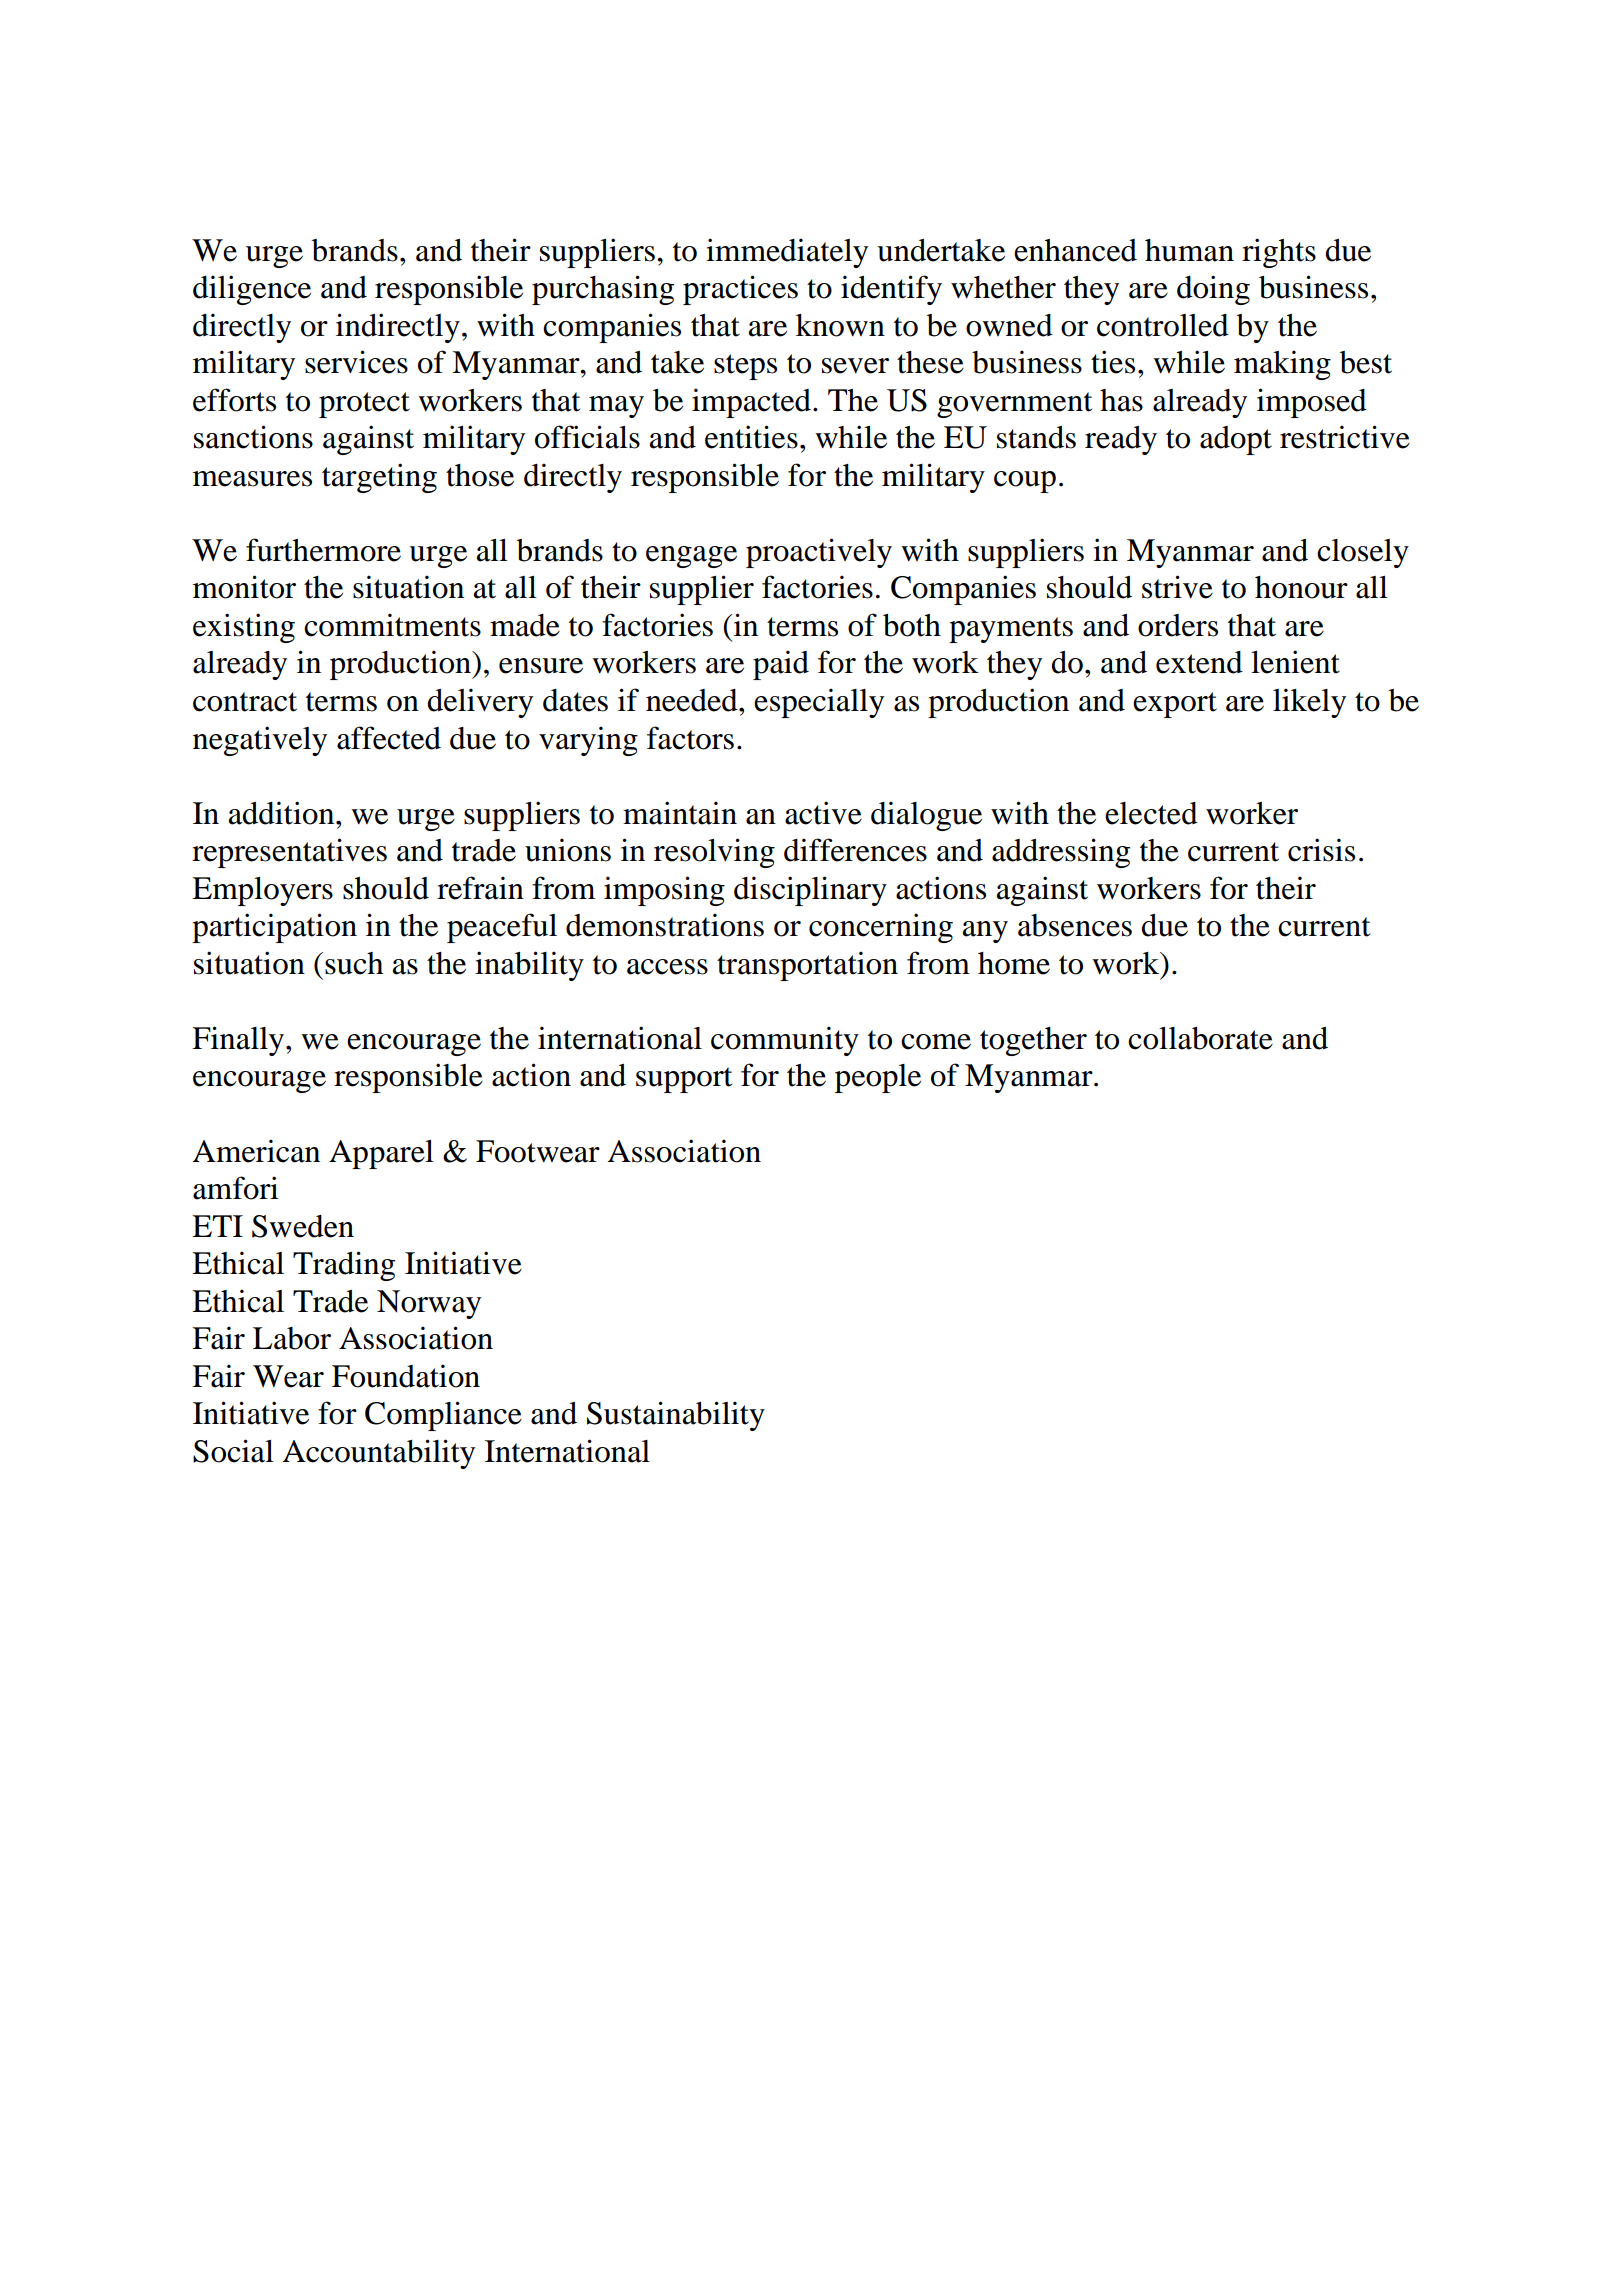  Describe the element at coordinates (1213, 290) in the page. I see `doing` at that location.
